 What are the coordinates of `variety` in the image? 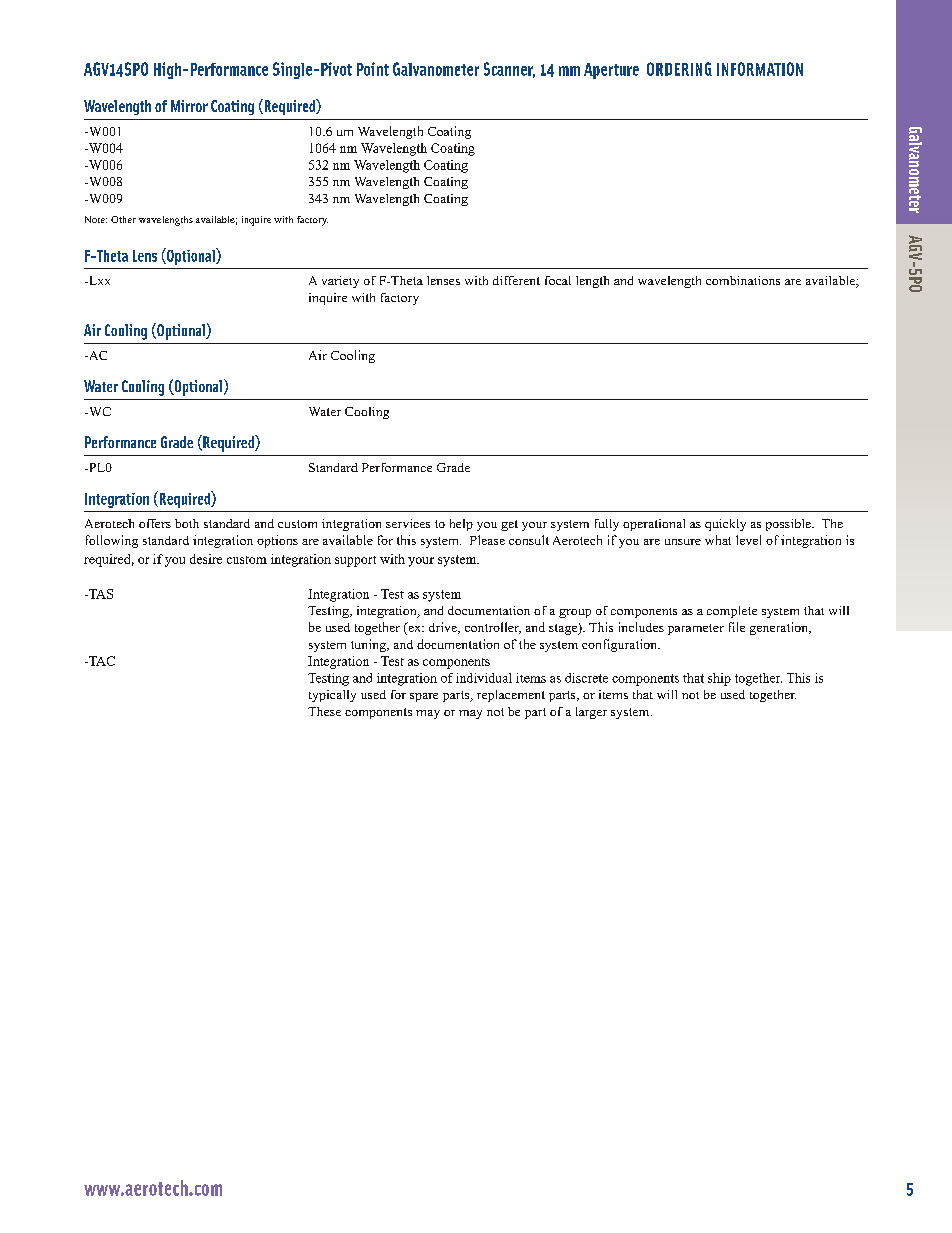 It's located at (340, 282).
